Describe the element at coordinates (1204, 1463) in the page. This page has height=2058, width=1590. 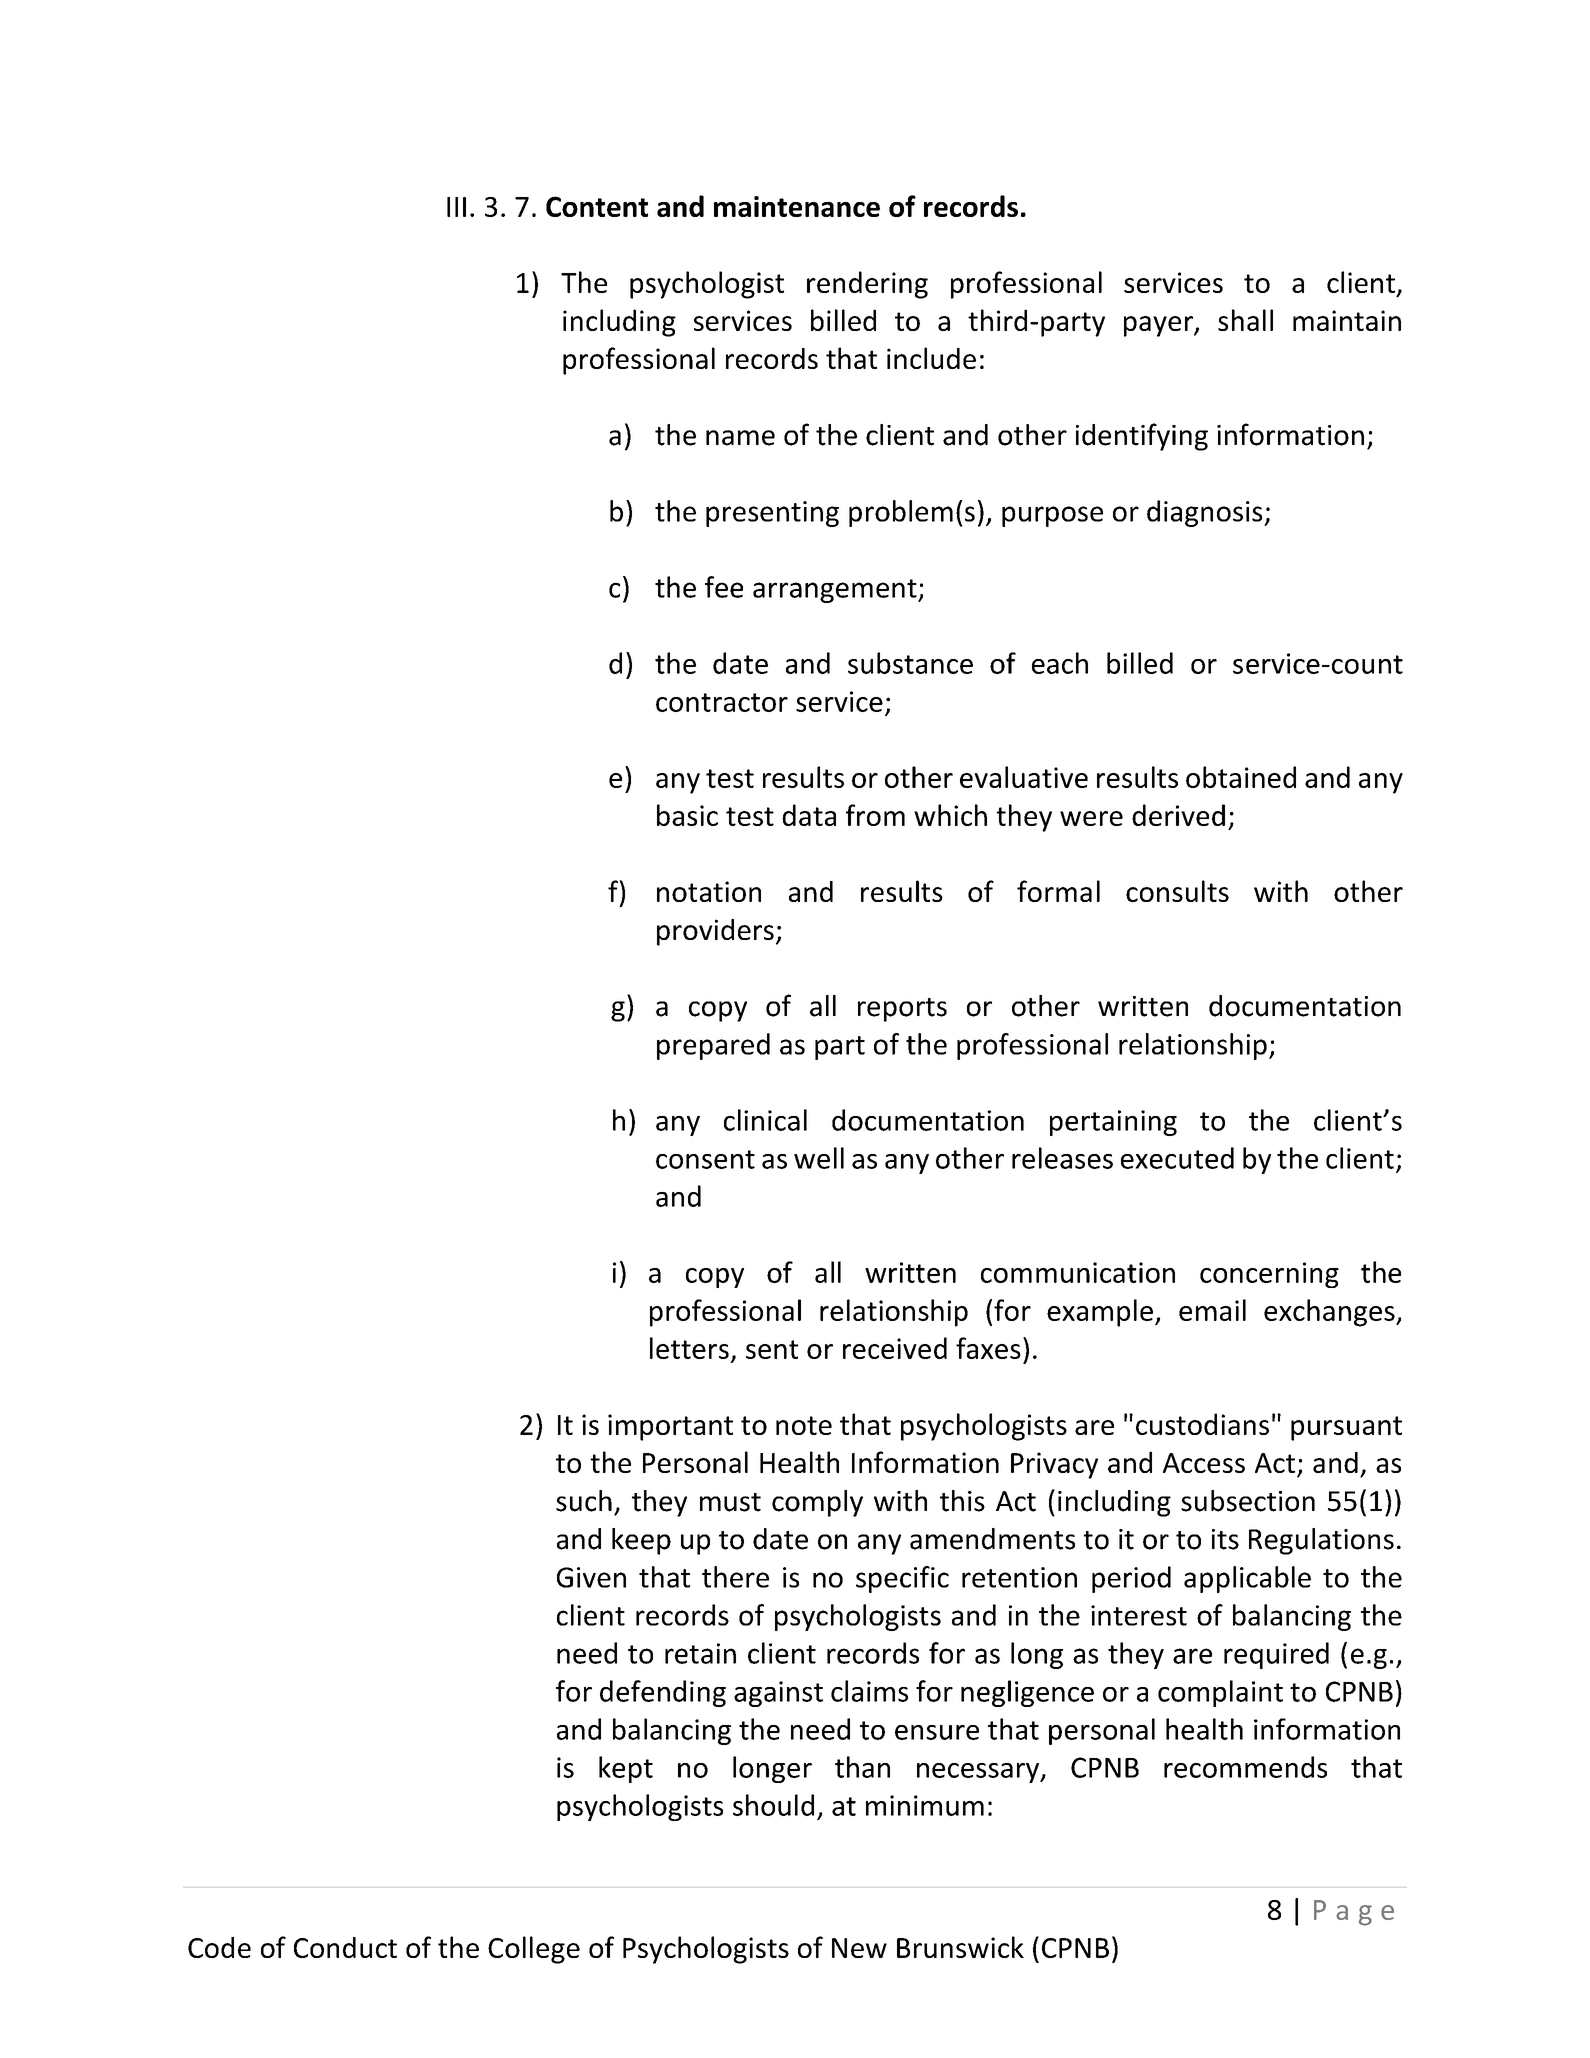
I see `Access` at that location.
